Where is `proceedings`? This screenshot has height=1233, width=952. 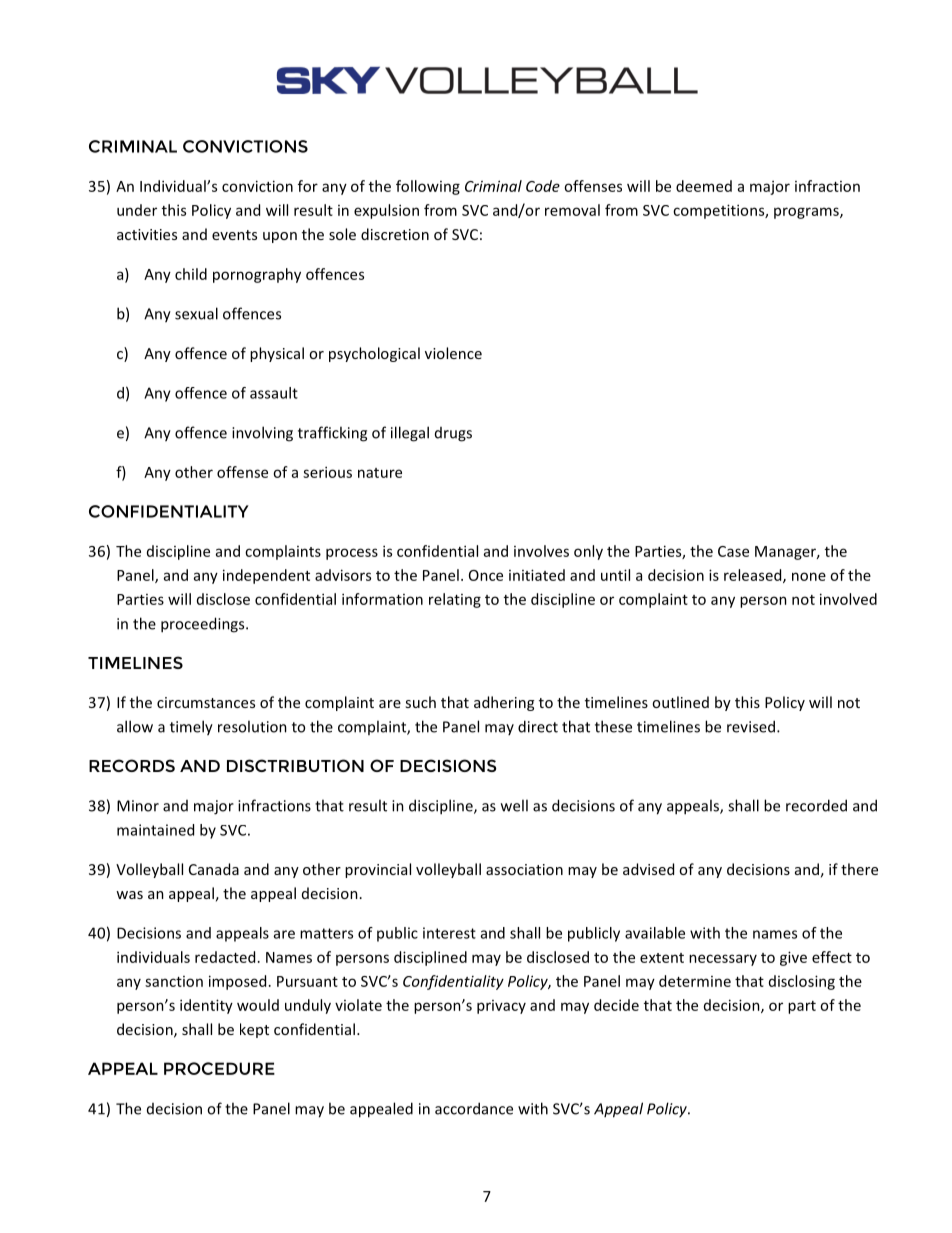
proceedings is located at coordinates (204, 625).
